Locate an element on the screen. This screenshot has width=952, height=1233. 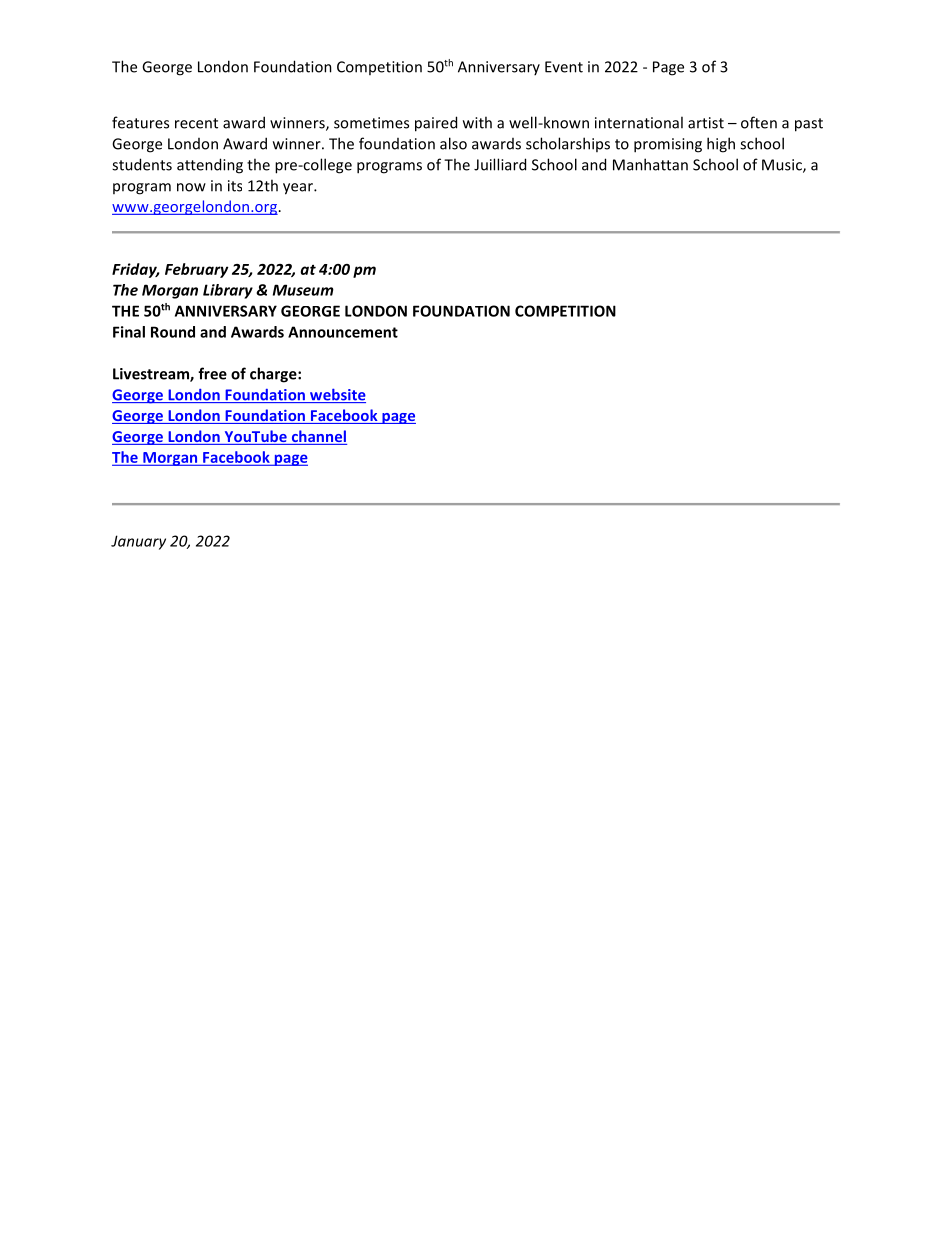
website is located at coordinates (337, 395).
